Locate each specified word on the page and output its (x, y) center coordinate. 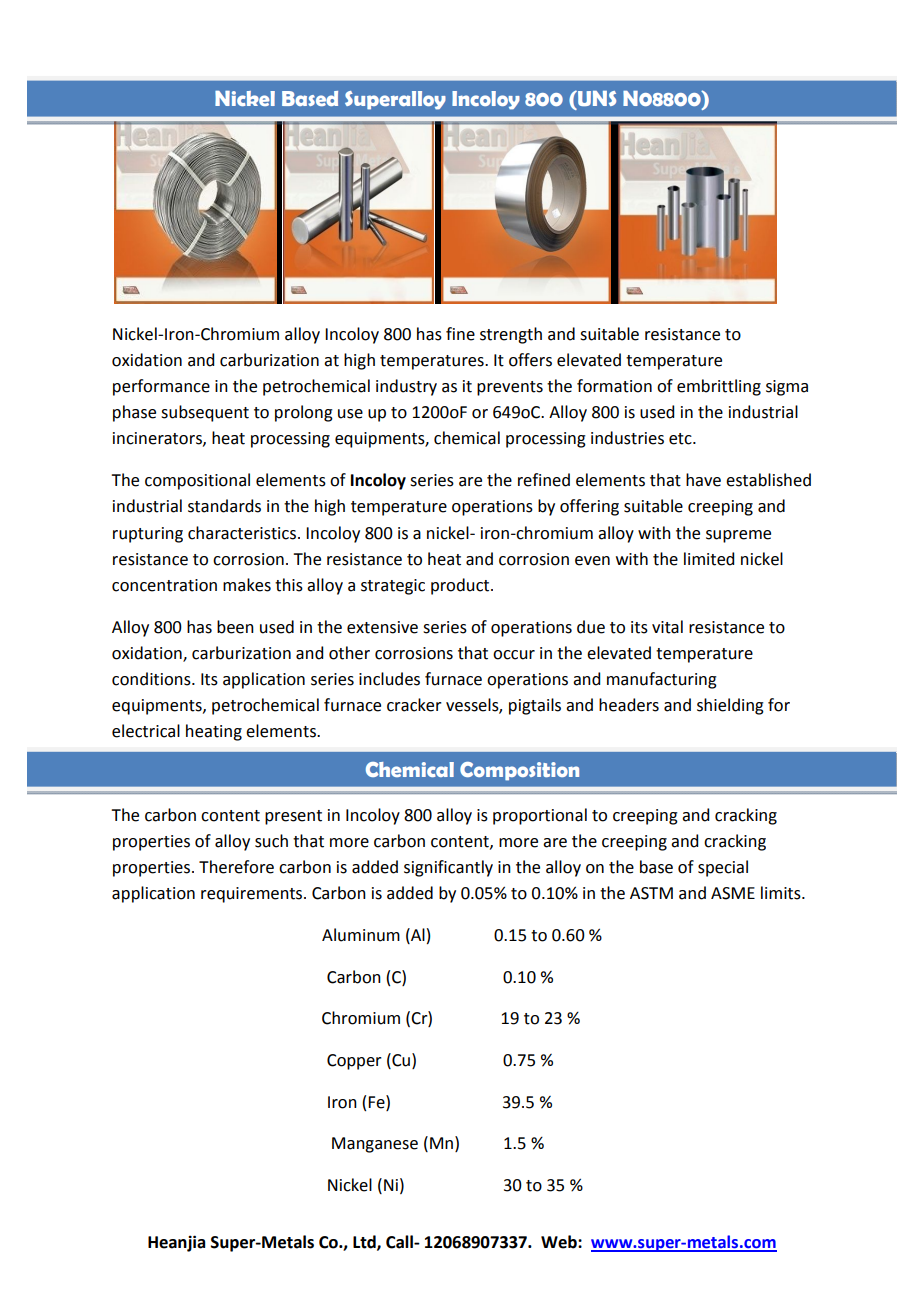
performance (161, 387)
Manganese (375, 1145)
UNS (596, 98)
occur (514, 655)
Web (560, 1242)
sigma (787, 388)
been (235, 627)
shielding (730, 706)
